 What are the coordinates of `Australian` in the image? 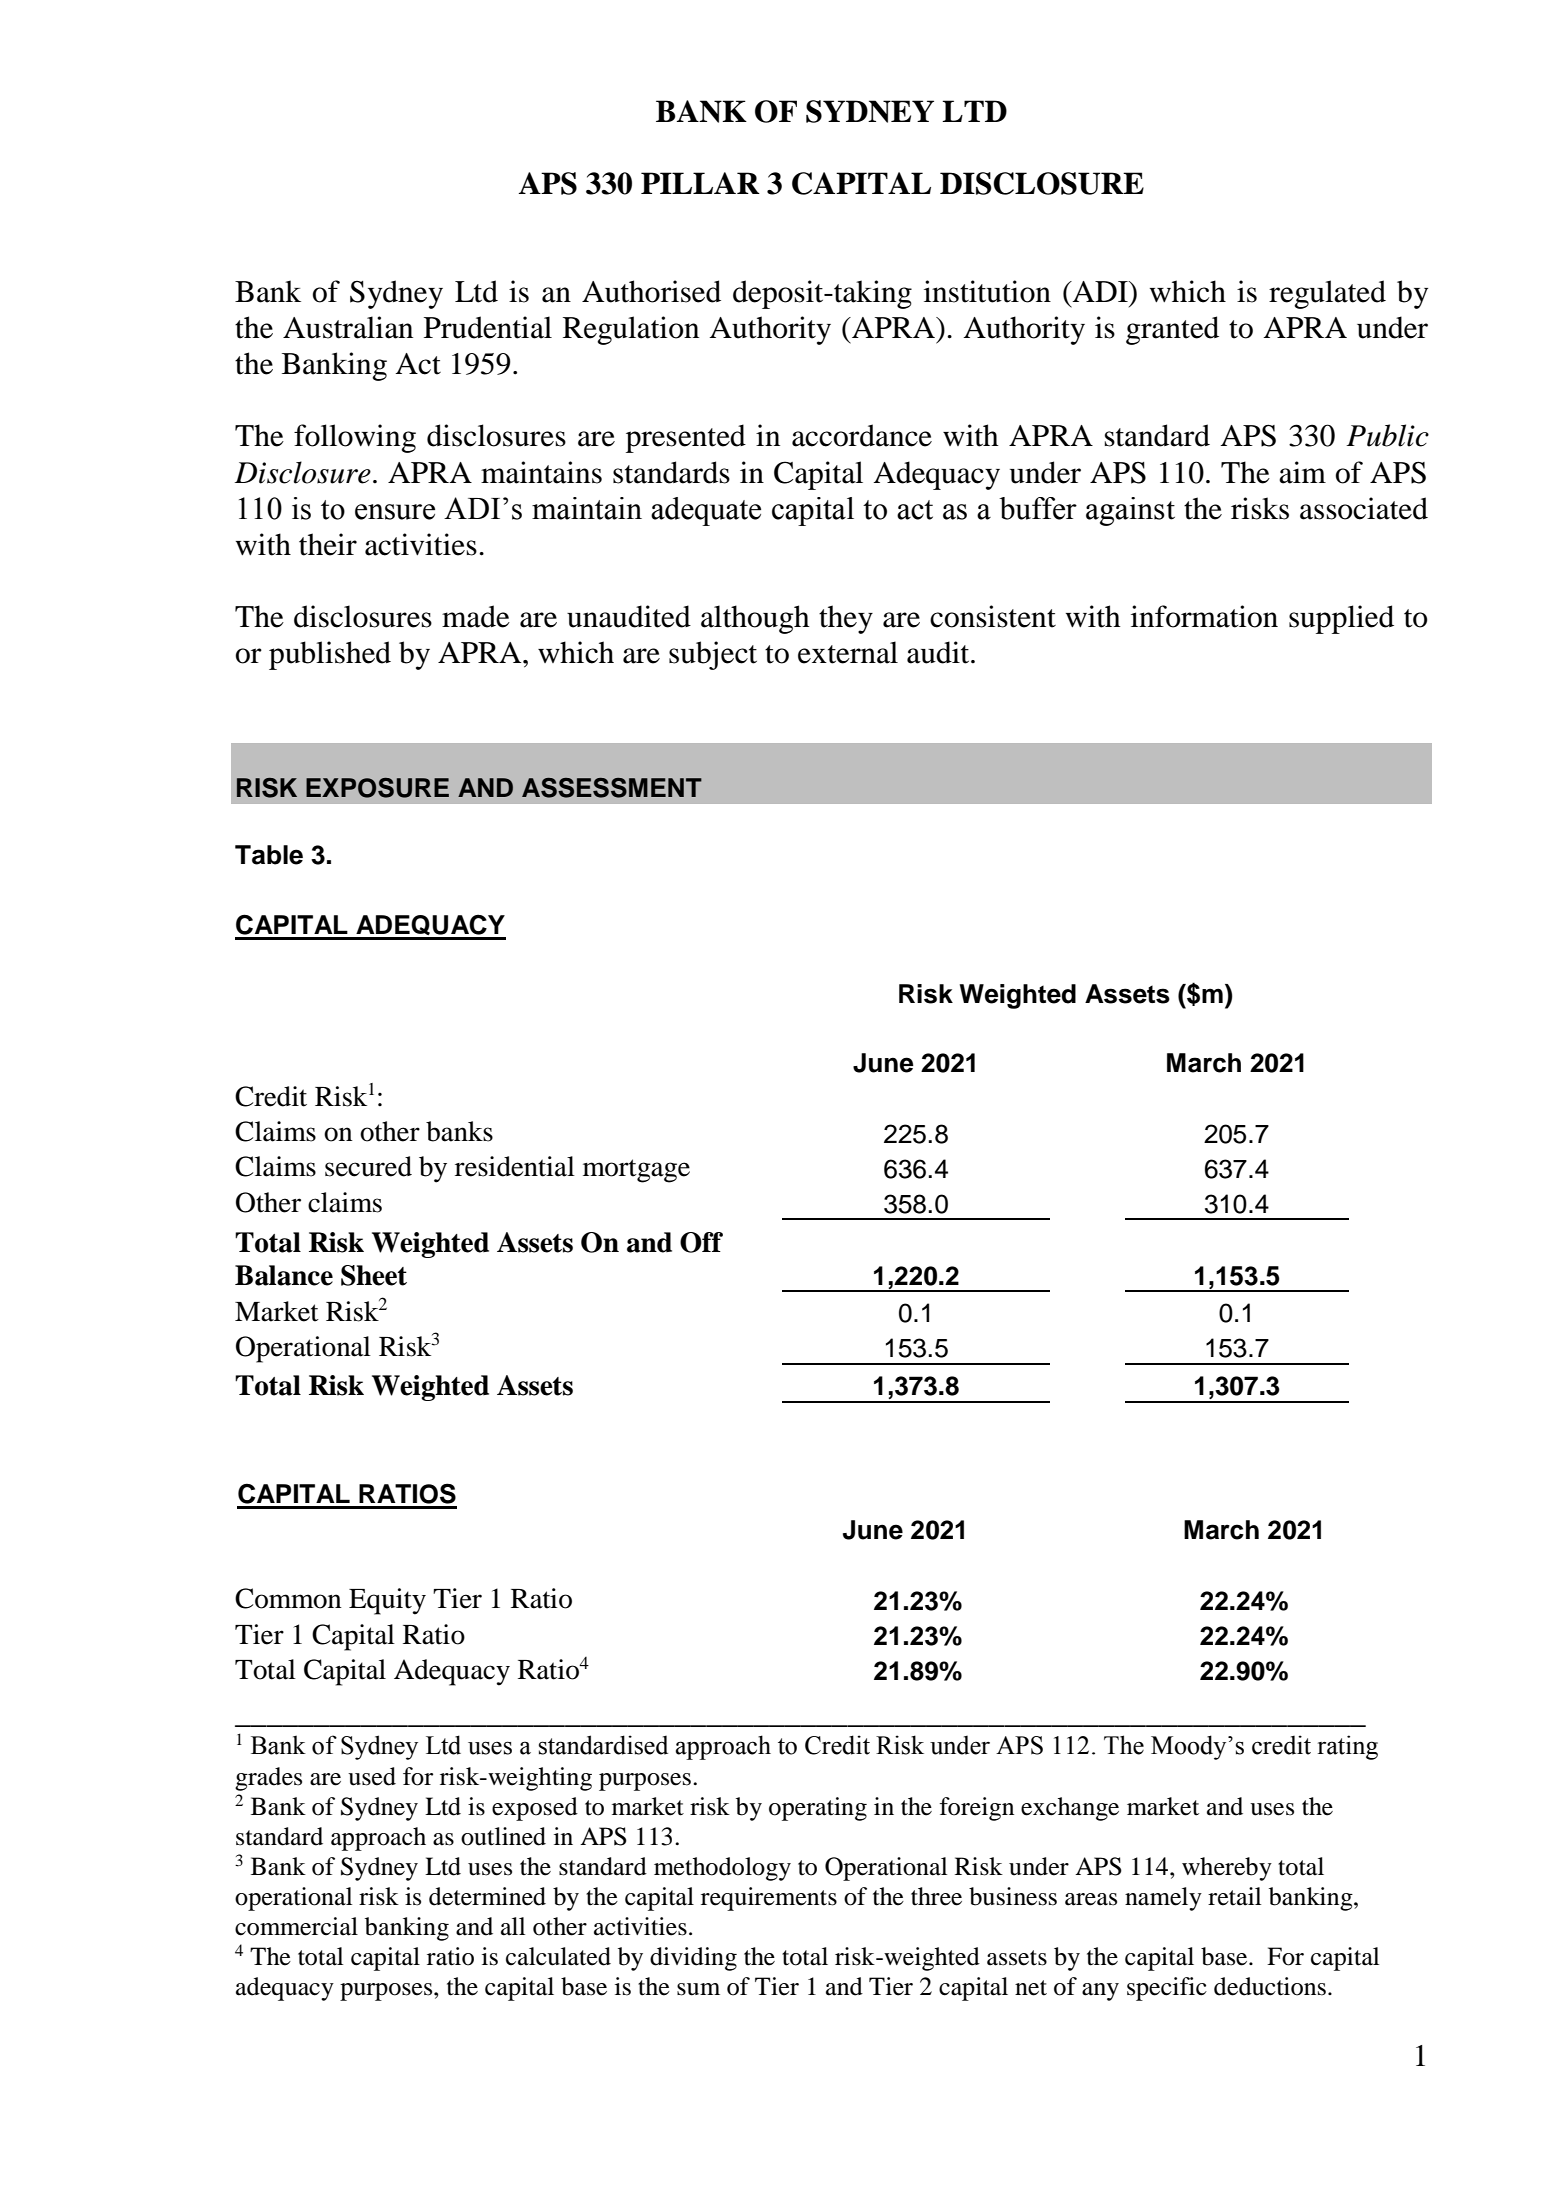 It's located at (348, 327).
